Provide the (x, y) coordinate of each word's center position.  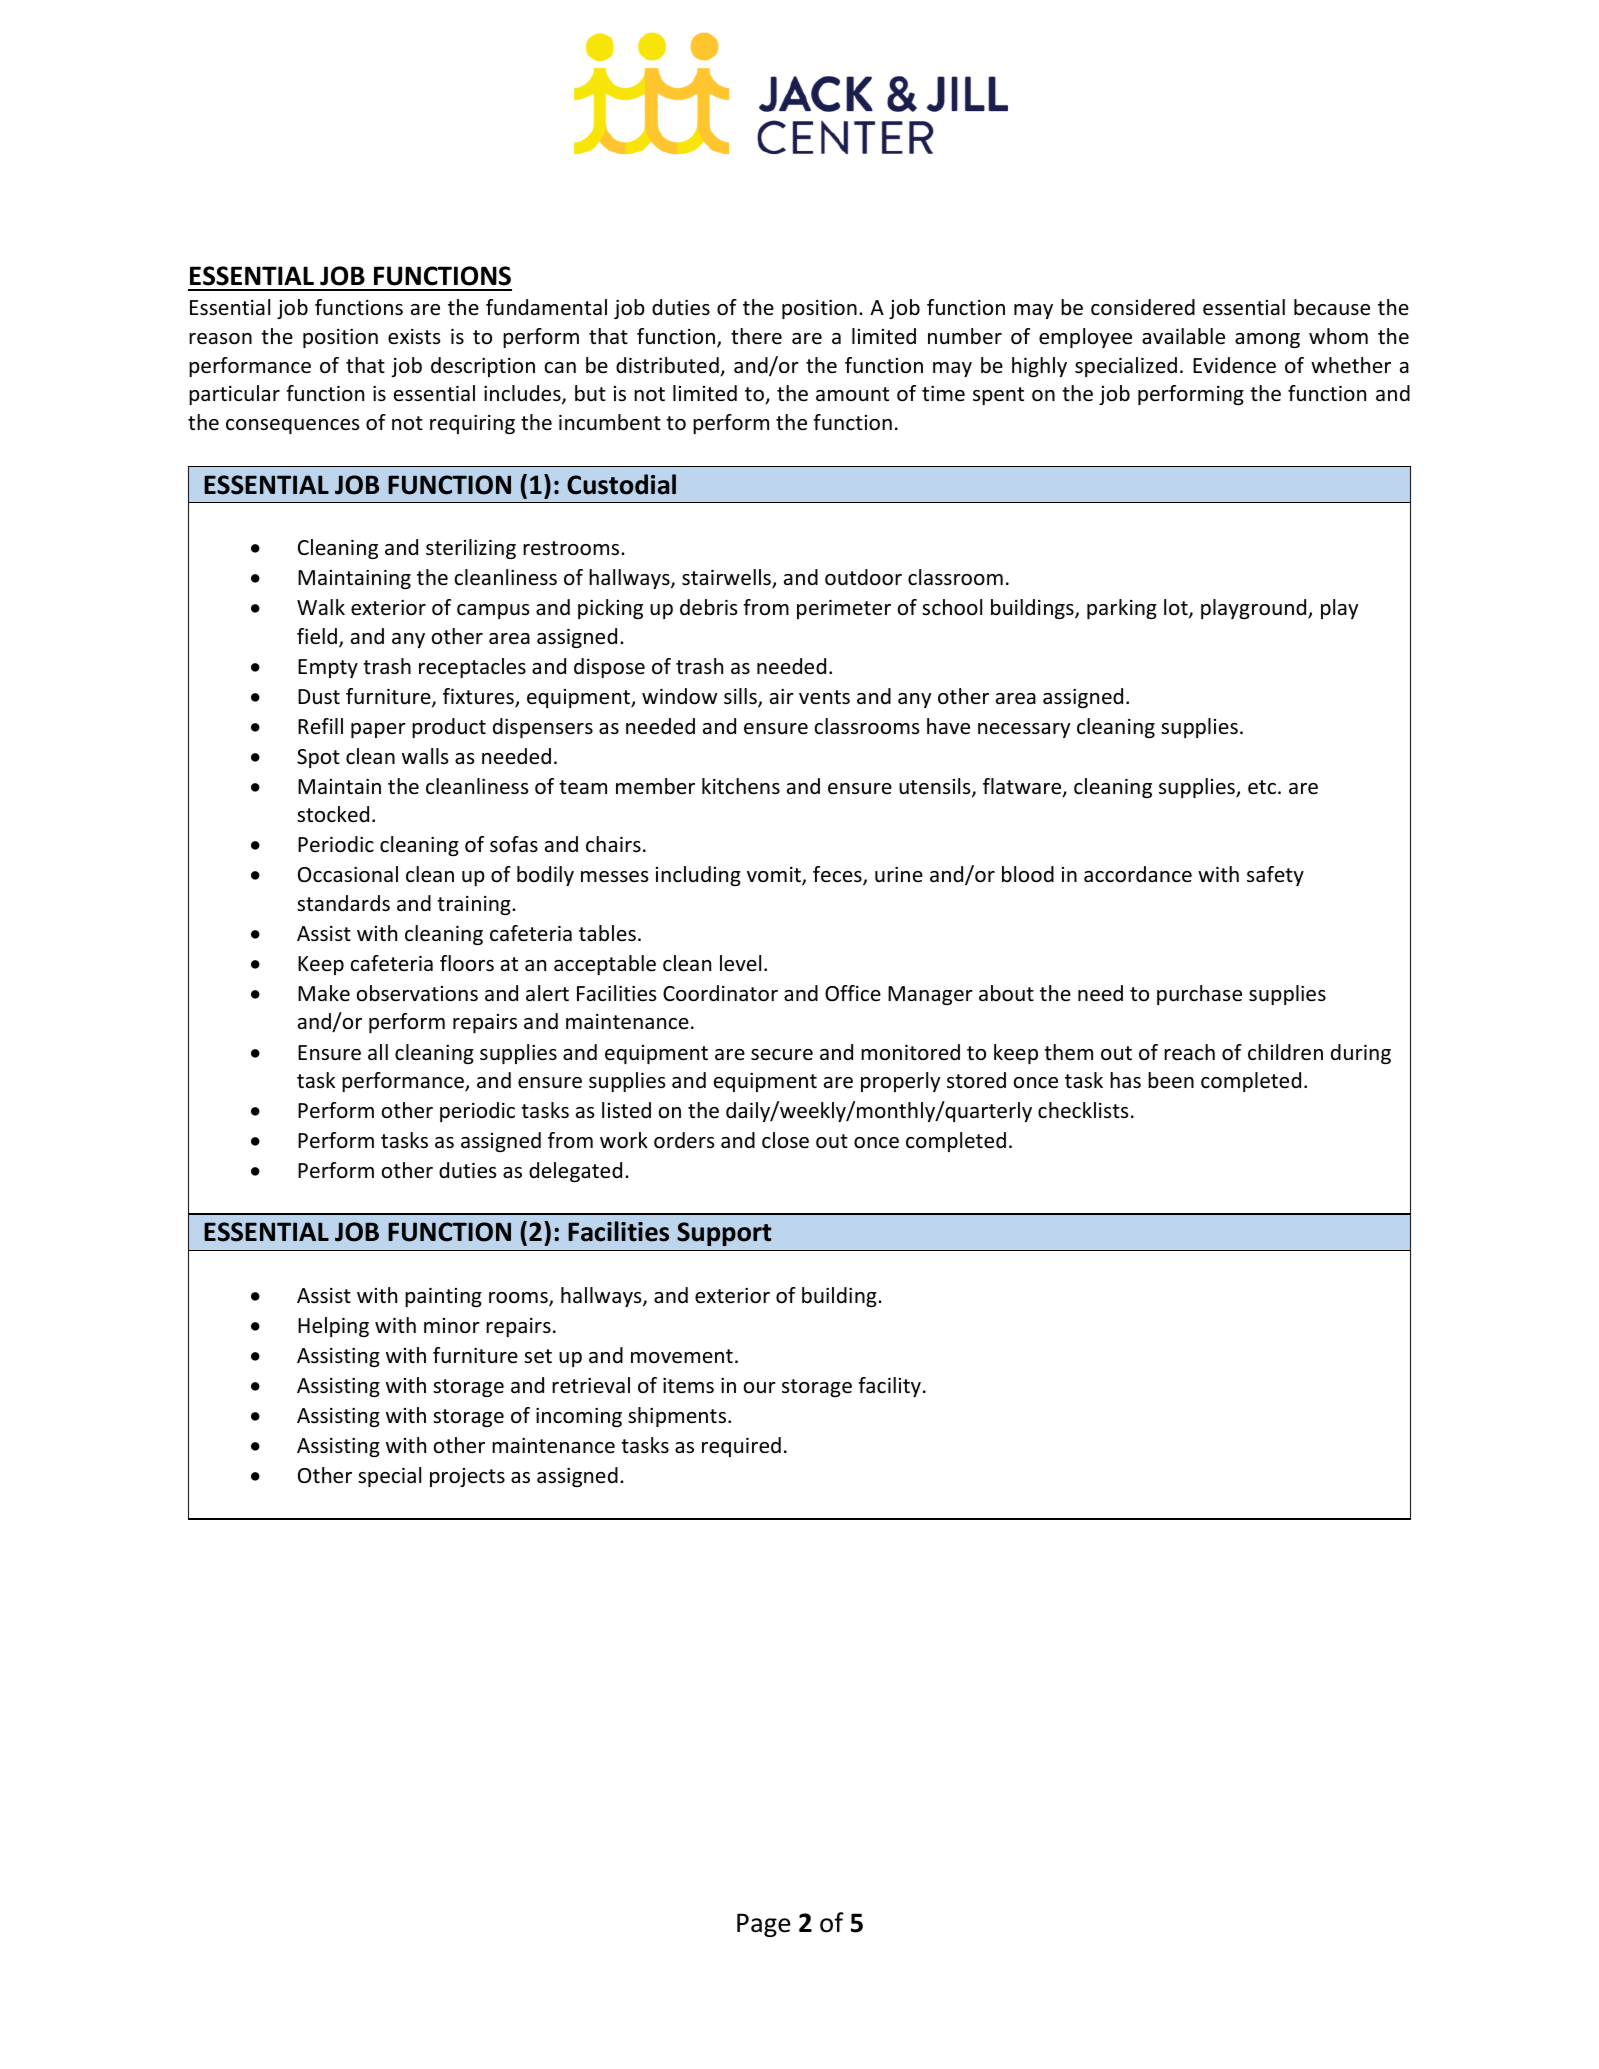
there (756, 336)
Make (324, 993)
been (1171, 1080)
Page (764, 1925)
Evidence (1234, 365)
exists (414, 337)
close (785, 1140)
